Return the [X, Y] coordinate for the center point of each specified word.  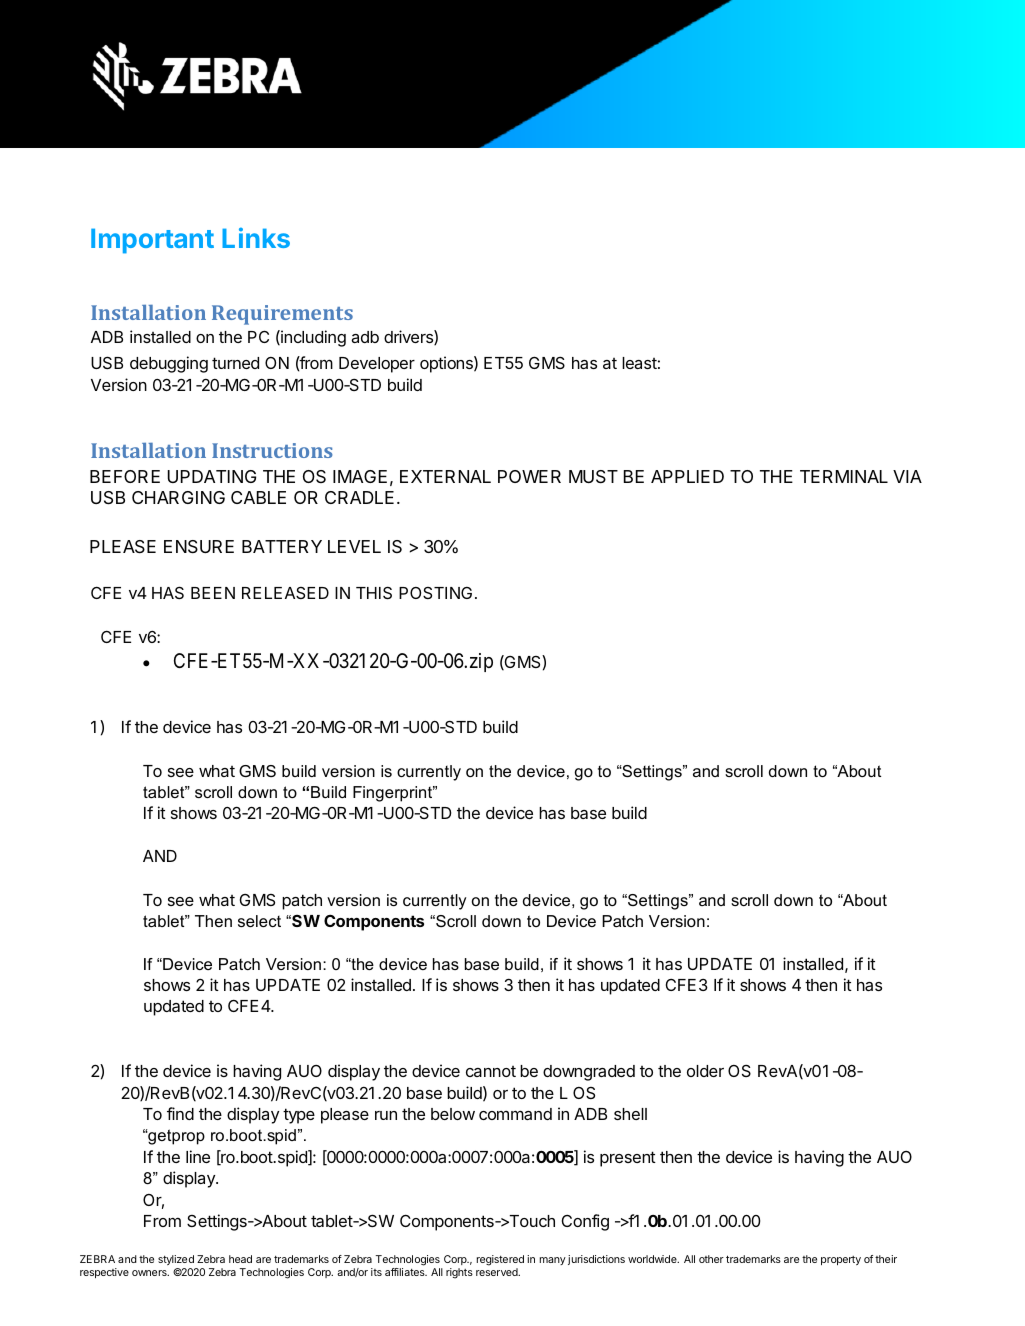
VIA [907, 476]
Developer [377, 365]
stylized [176, 1260]
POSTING [435, 593]
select [259, 921]
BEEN [213, 593]
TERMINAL [844, 476]
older [705, 1071]
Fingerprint [394, 794]
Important [152, 241]
